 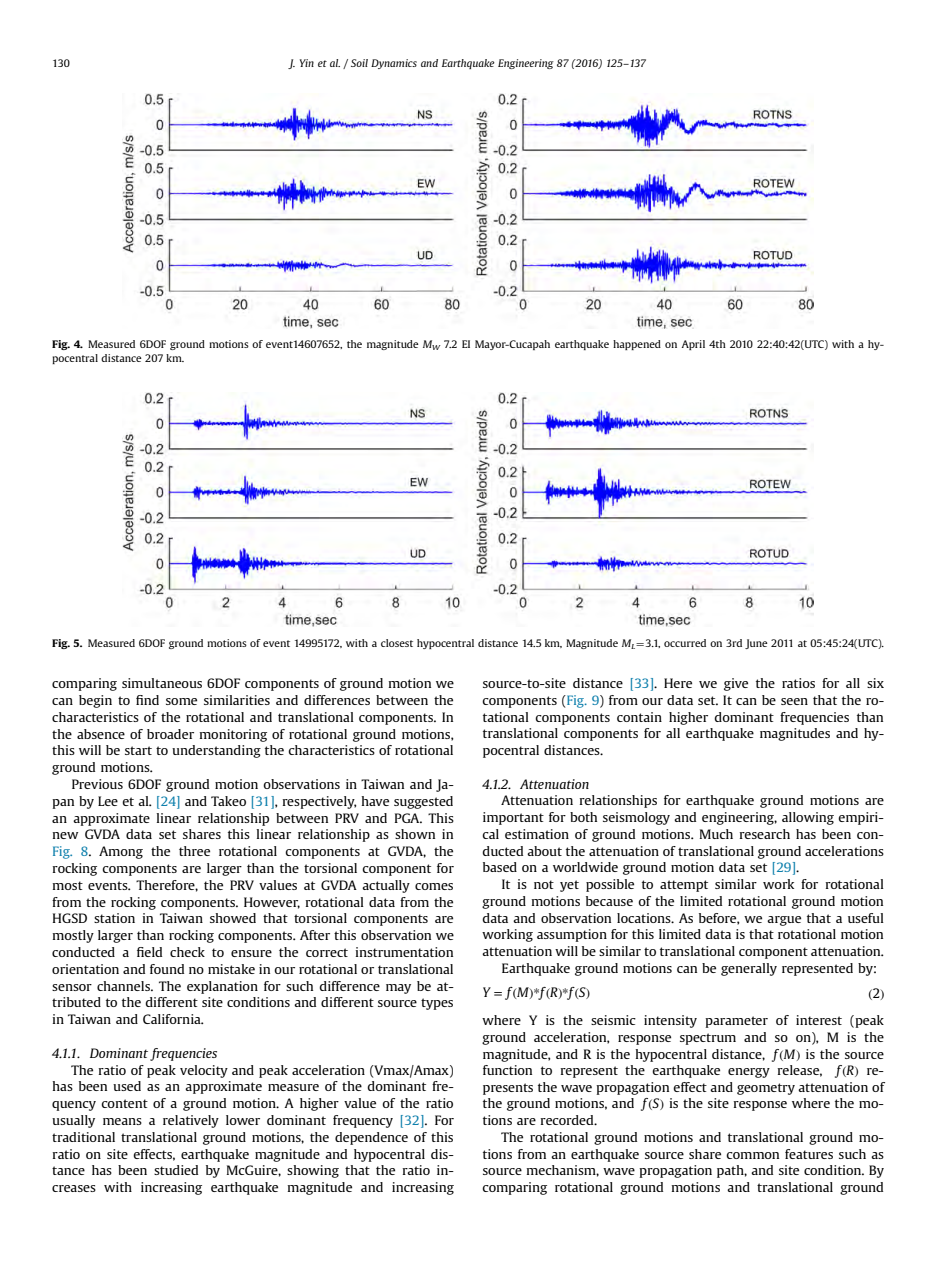 What do you see at coordinates (307, 63) in the document?
I see `Yin` at bounding box center [307, 63].
